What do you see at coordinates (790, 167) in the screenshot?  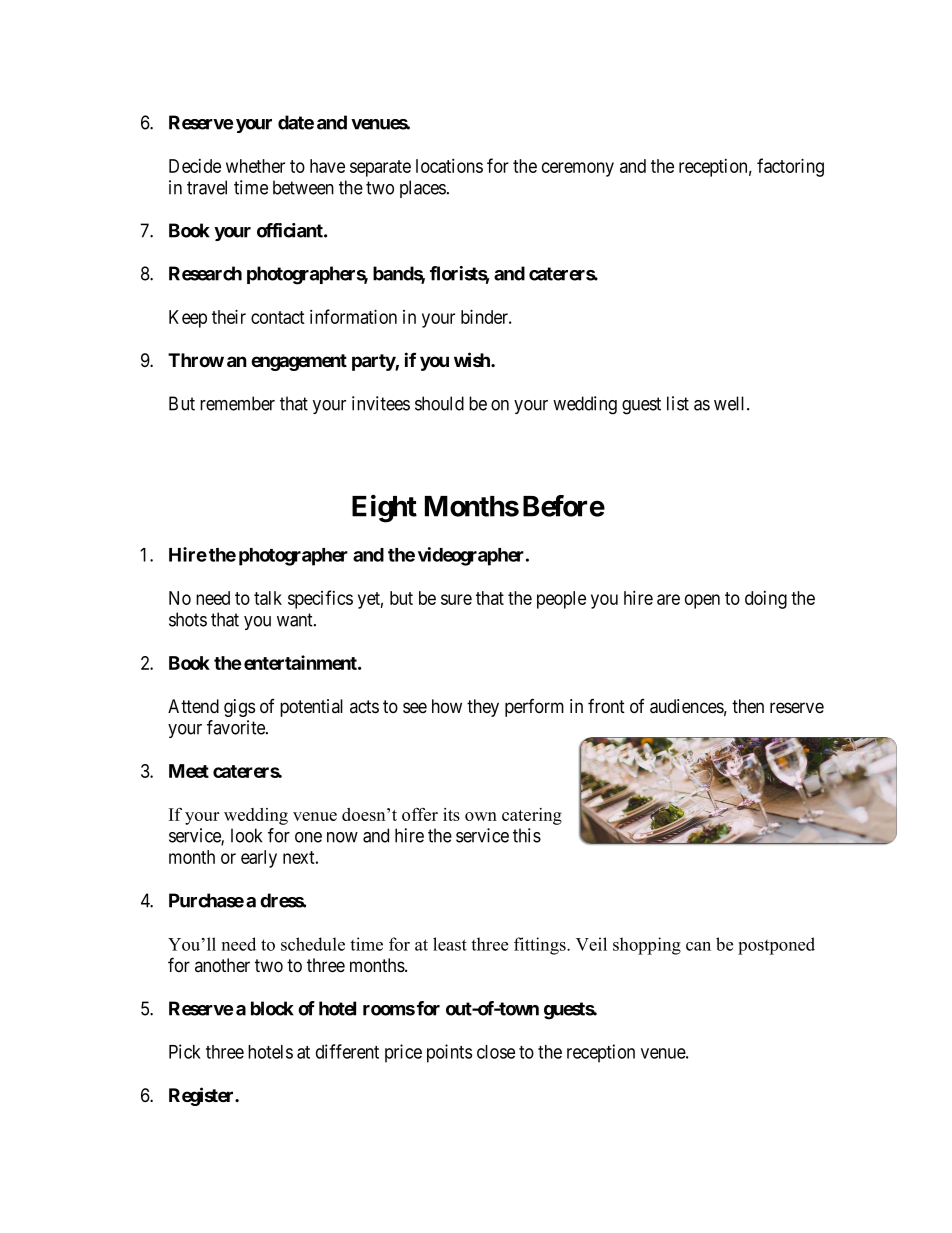 I see `factoring` at bounding box center [790, 167].
